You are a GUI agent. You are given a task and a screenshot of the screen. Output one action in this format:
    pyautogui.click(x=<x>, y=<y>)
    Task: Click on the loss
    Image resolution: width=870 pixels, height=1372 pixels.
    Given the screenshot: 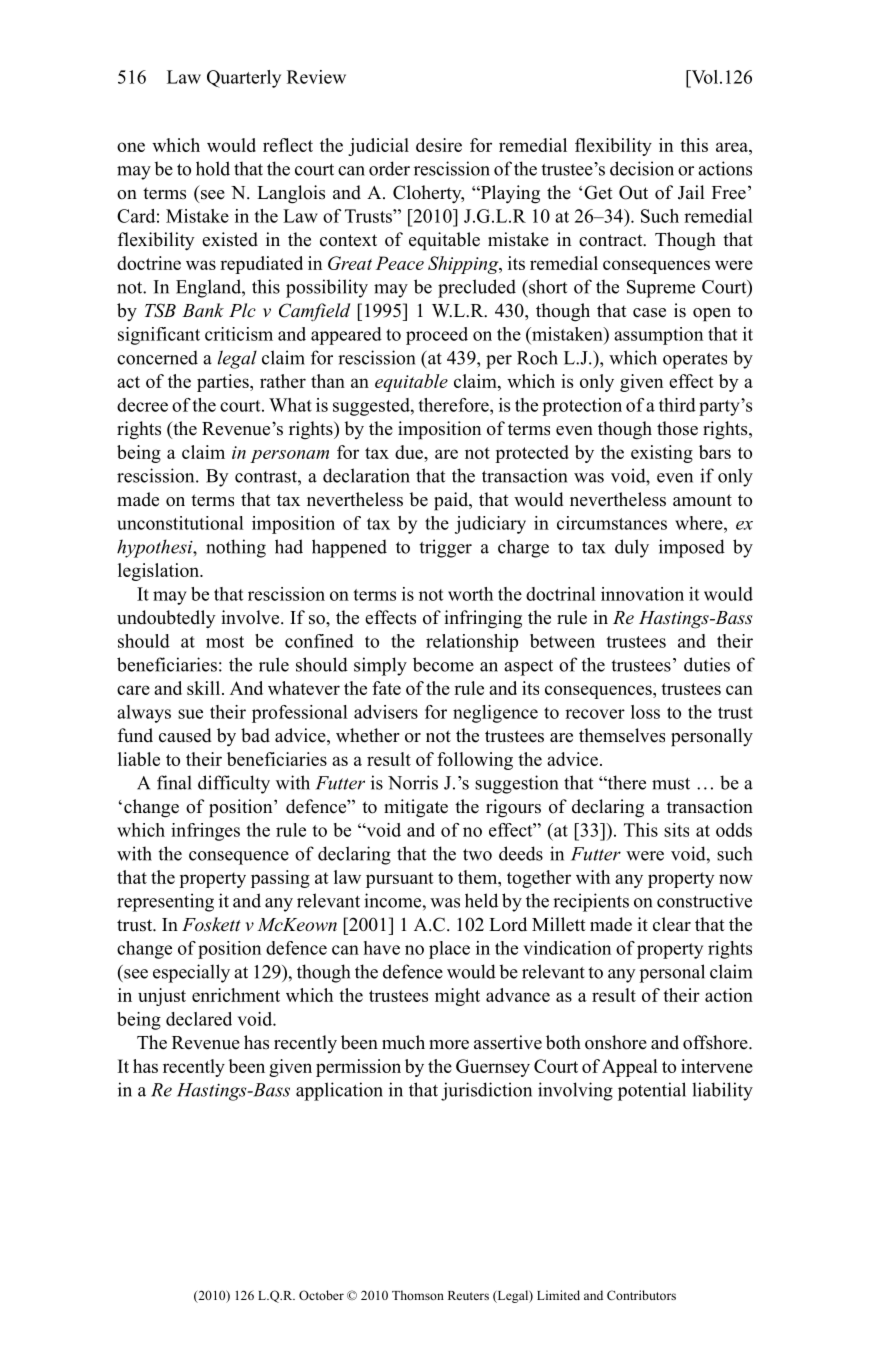 What is the action you would take?
    pyautogui.click(x=645, y=712)
